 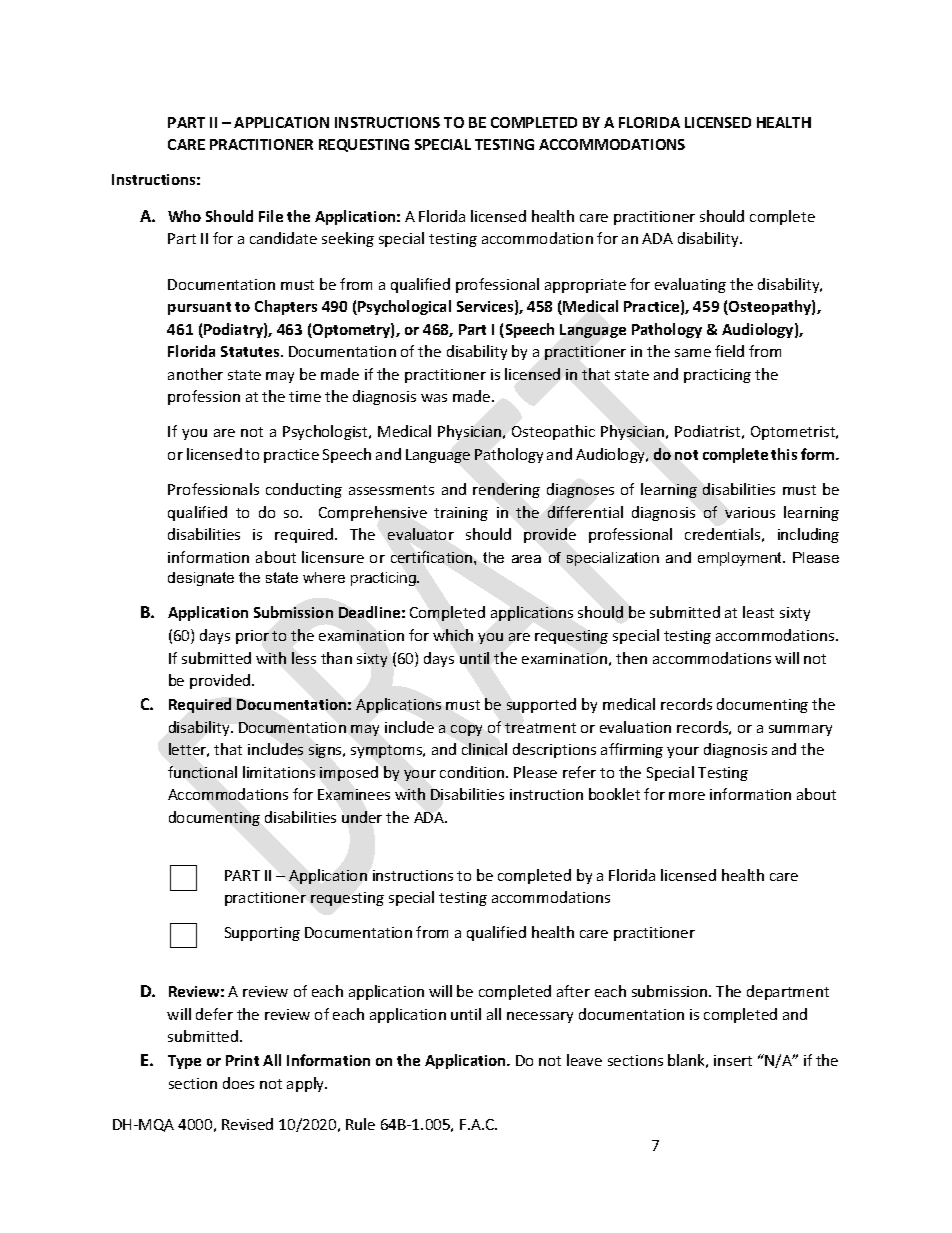 What do you see at coordinates (252, 637) in the screenshot?
I see `prior` at bounding box center [252, 637].
